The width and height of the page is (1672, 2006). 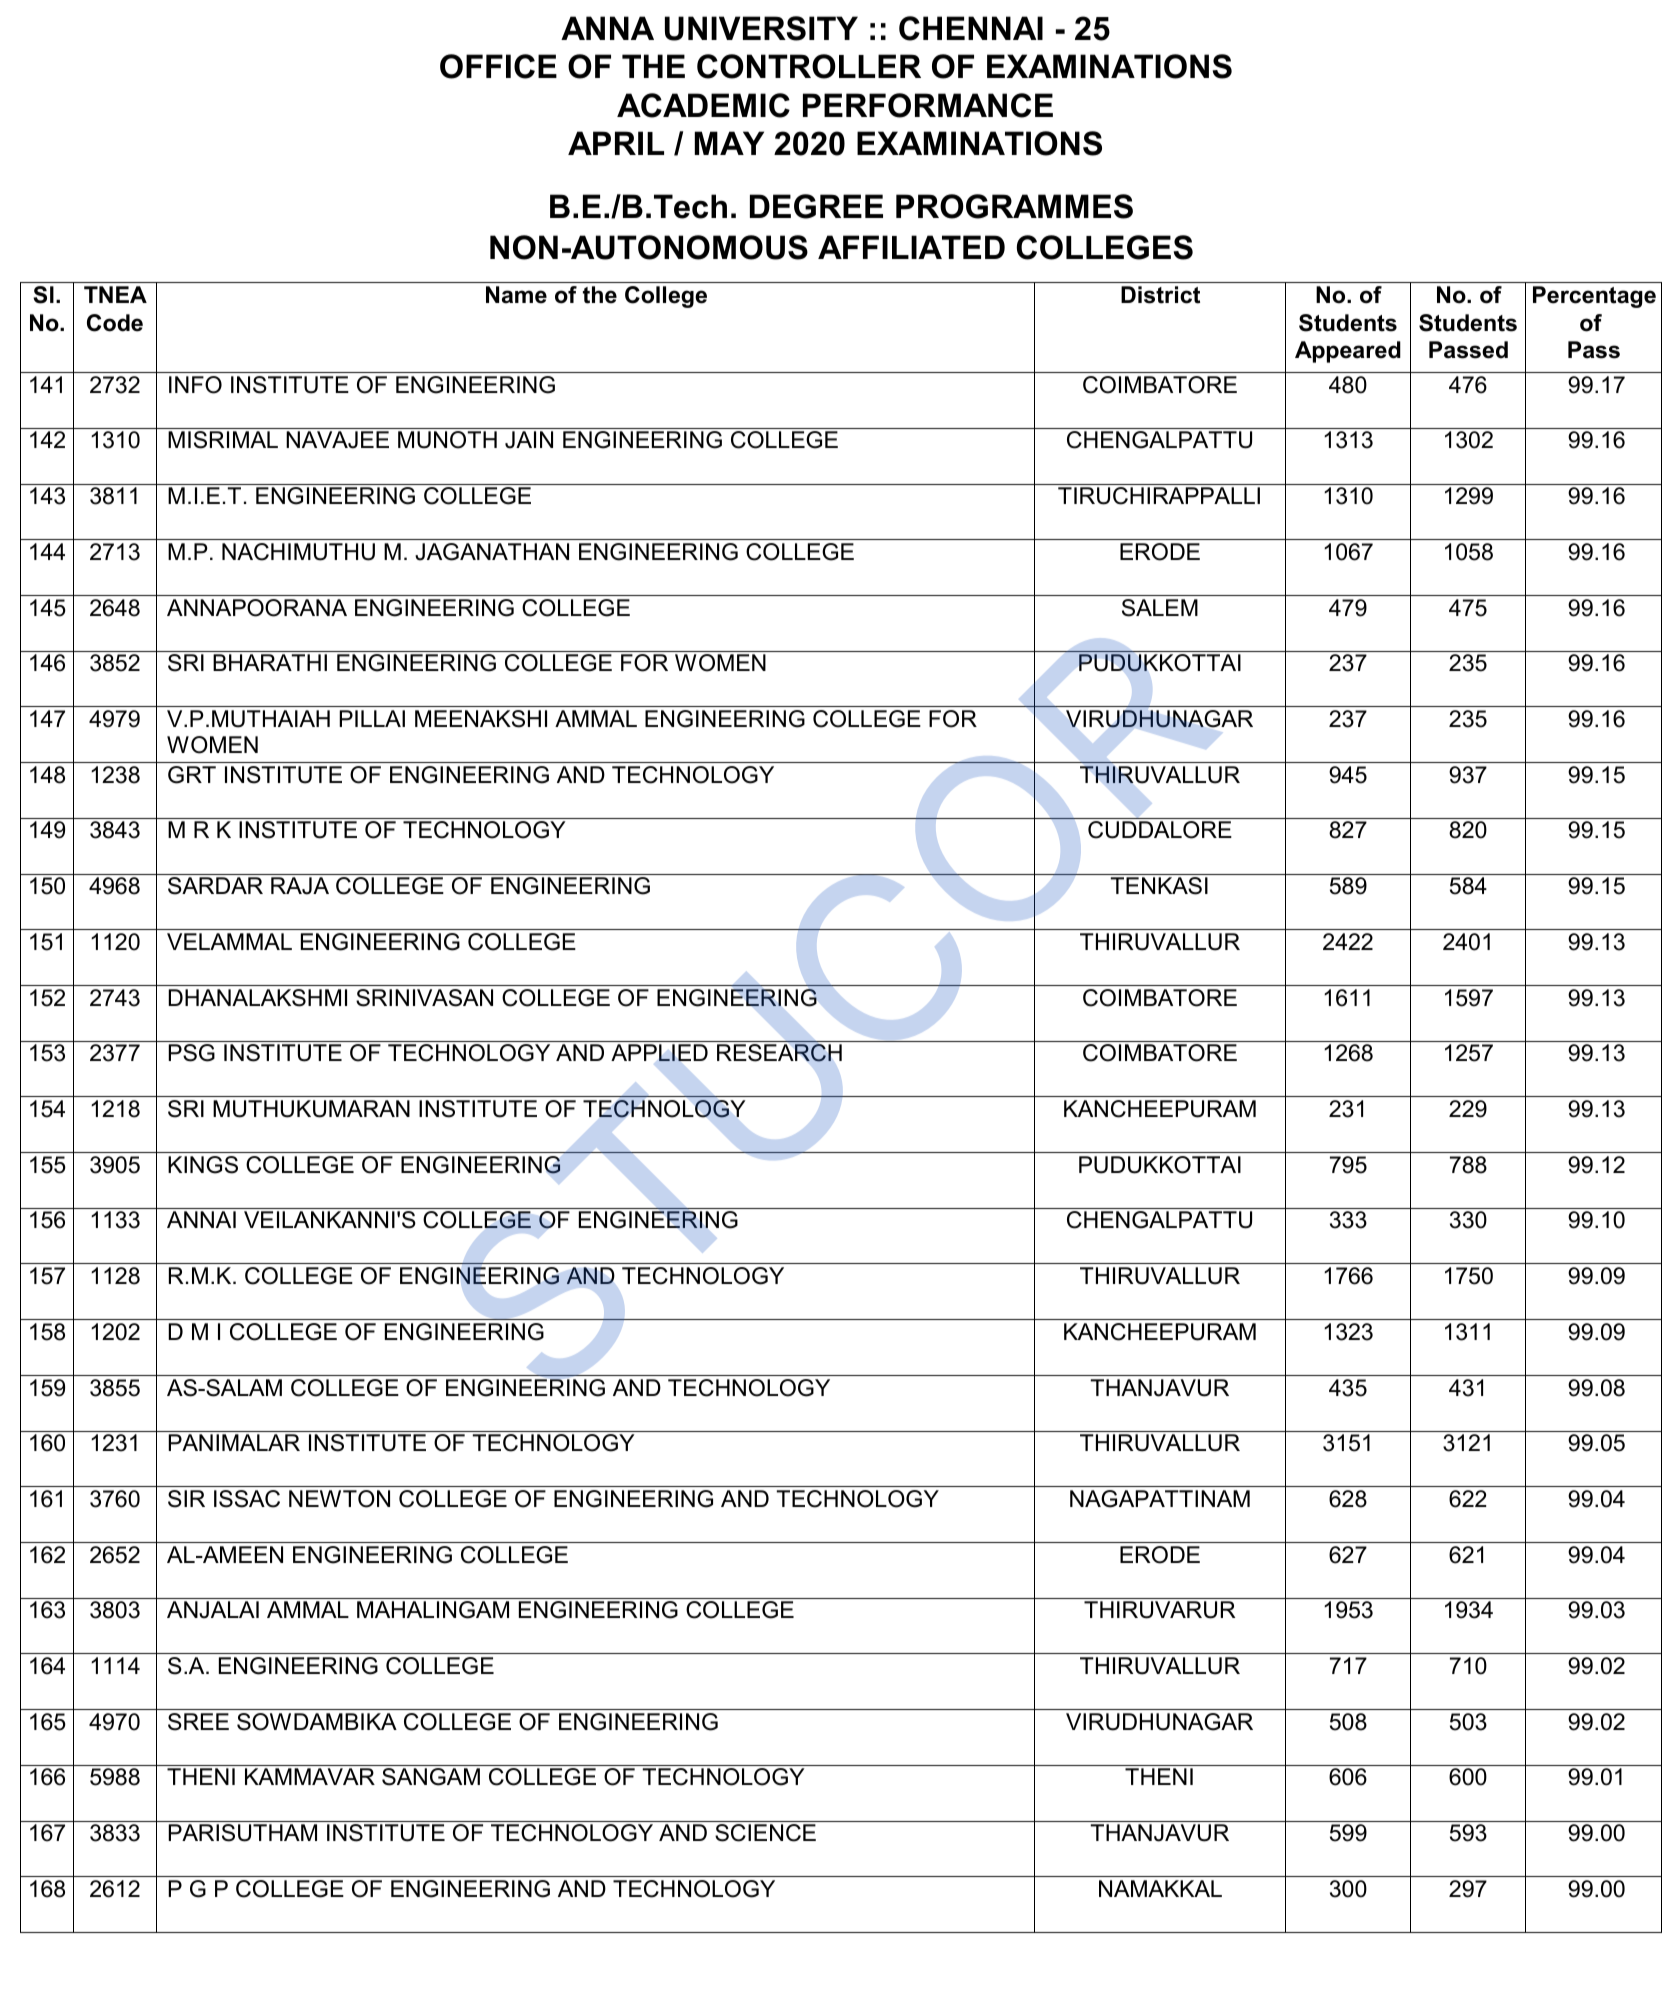 What do you see at coordinates (659, 1052) in the page?
I see `APPLIED` at bounding box center [659, 1052].
